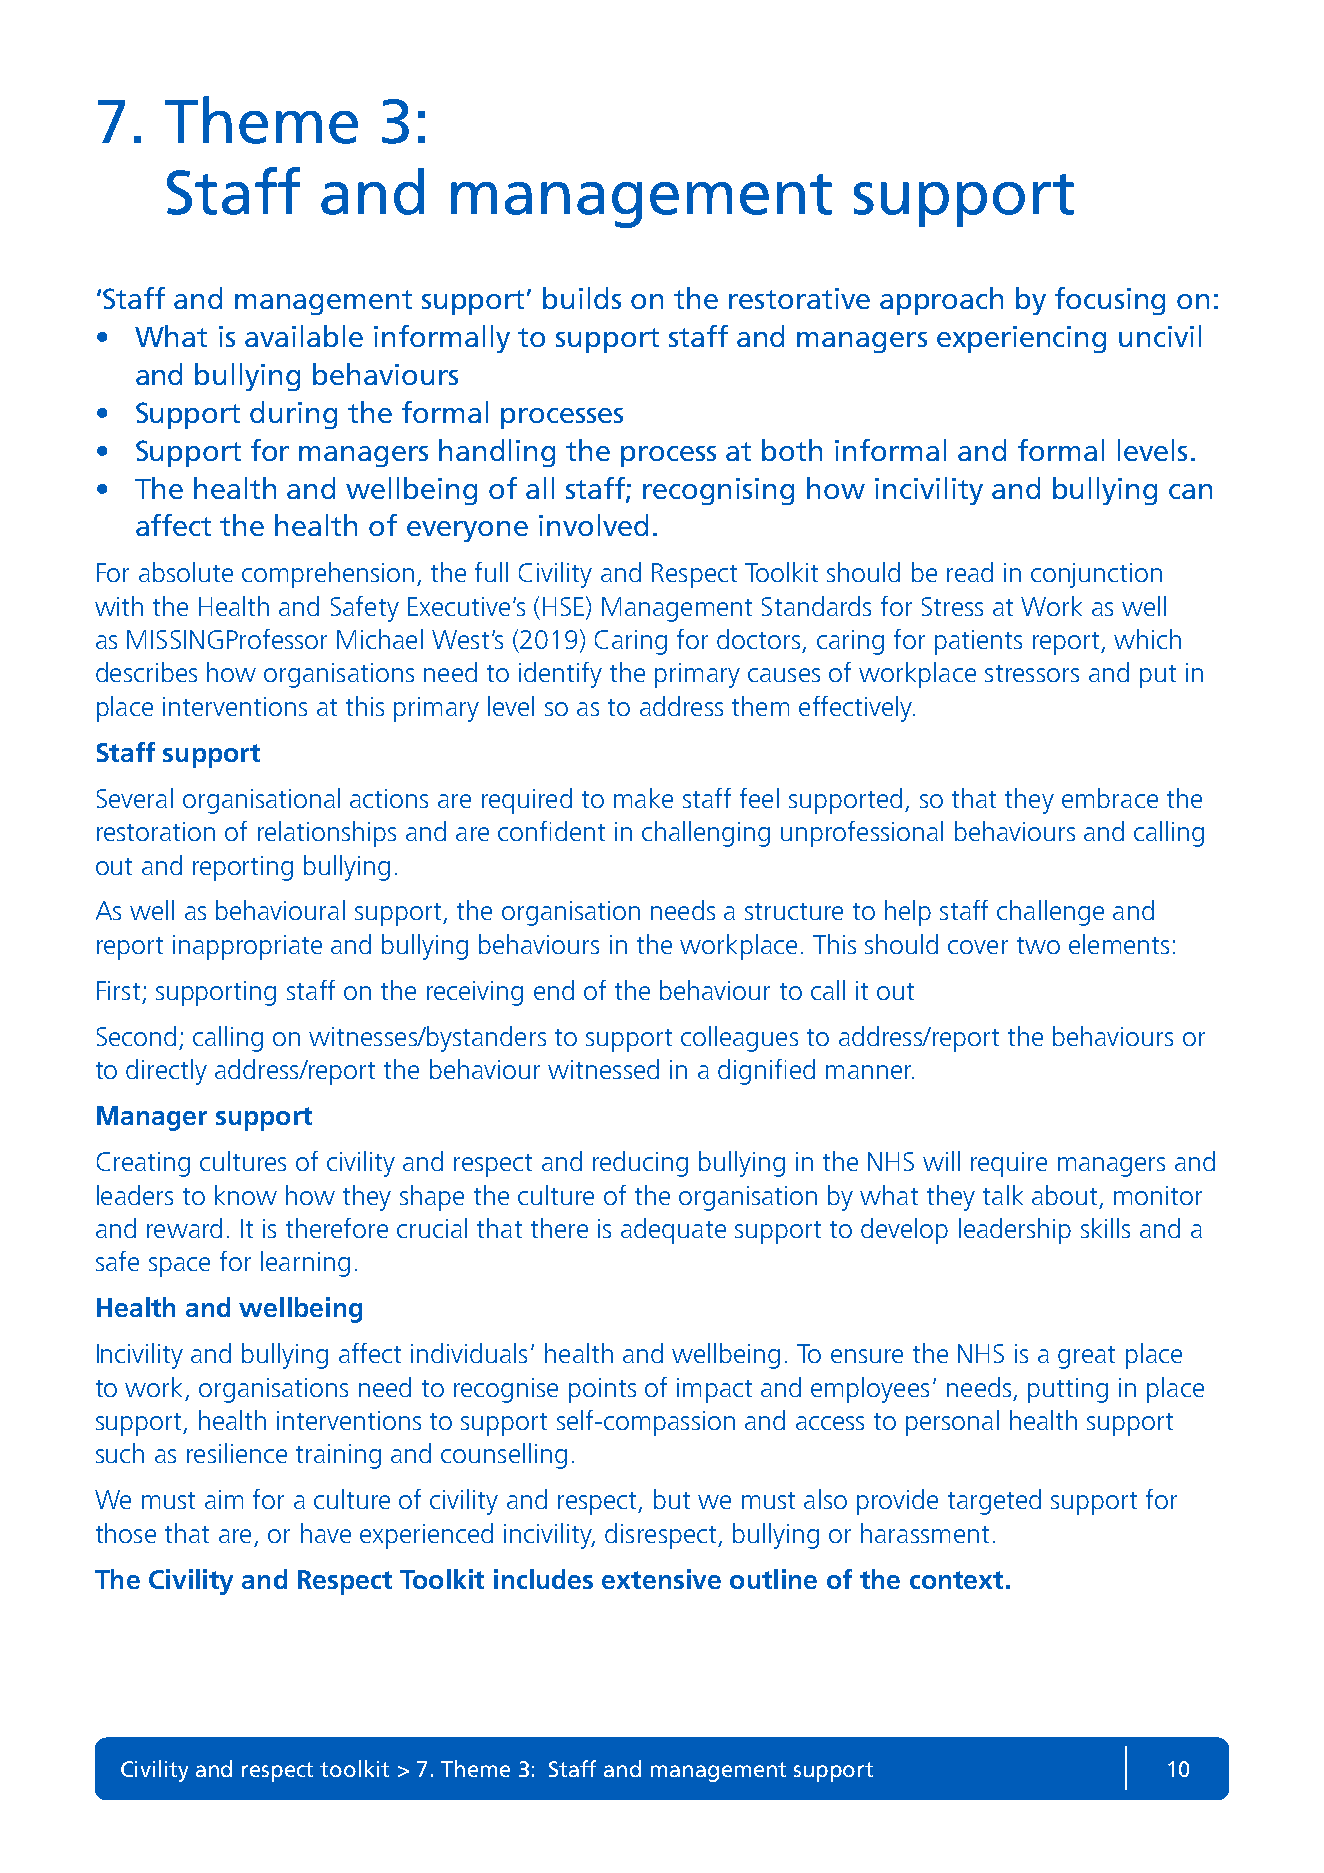 This image has width=1324, height=1873. I want to click on available, so click(304, 336).
